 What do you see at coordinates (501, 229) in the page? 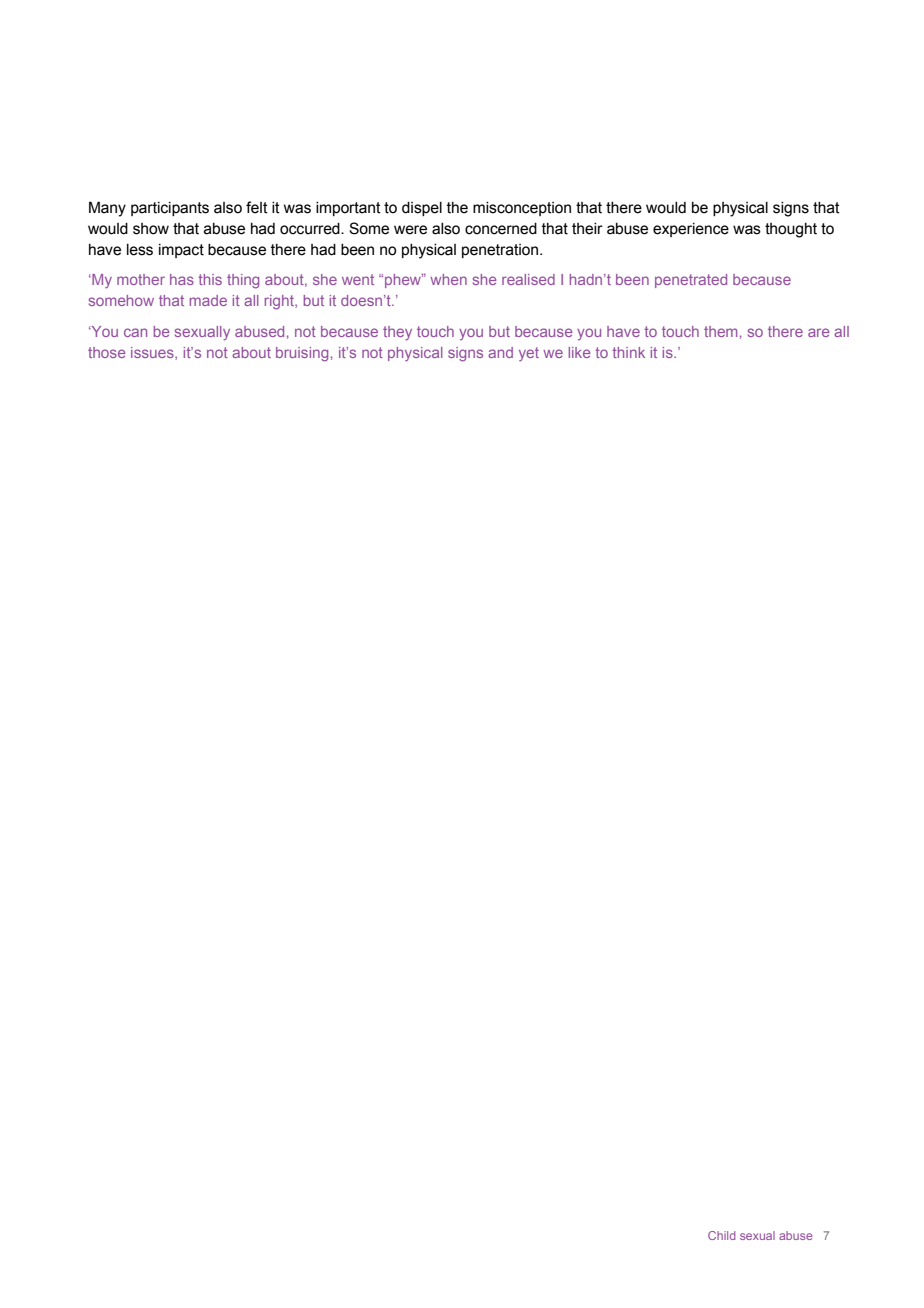
I see `concerned` at bounding box center [501, 229].
